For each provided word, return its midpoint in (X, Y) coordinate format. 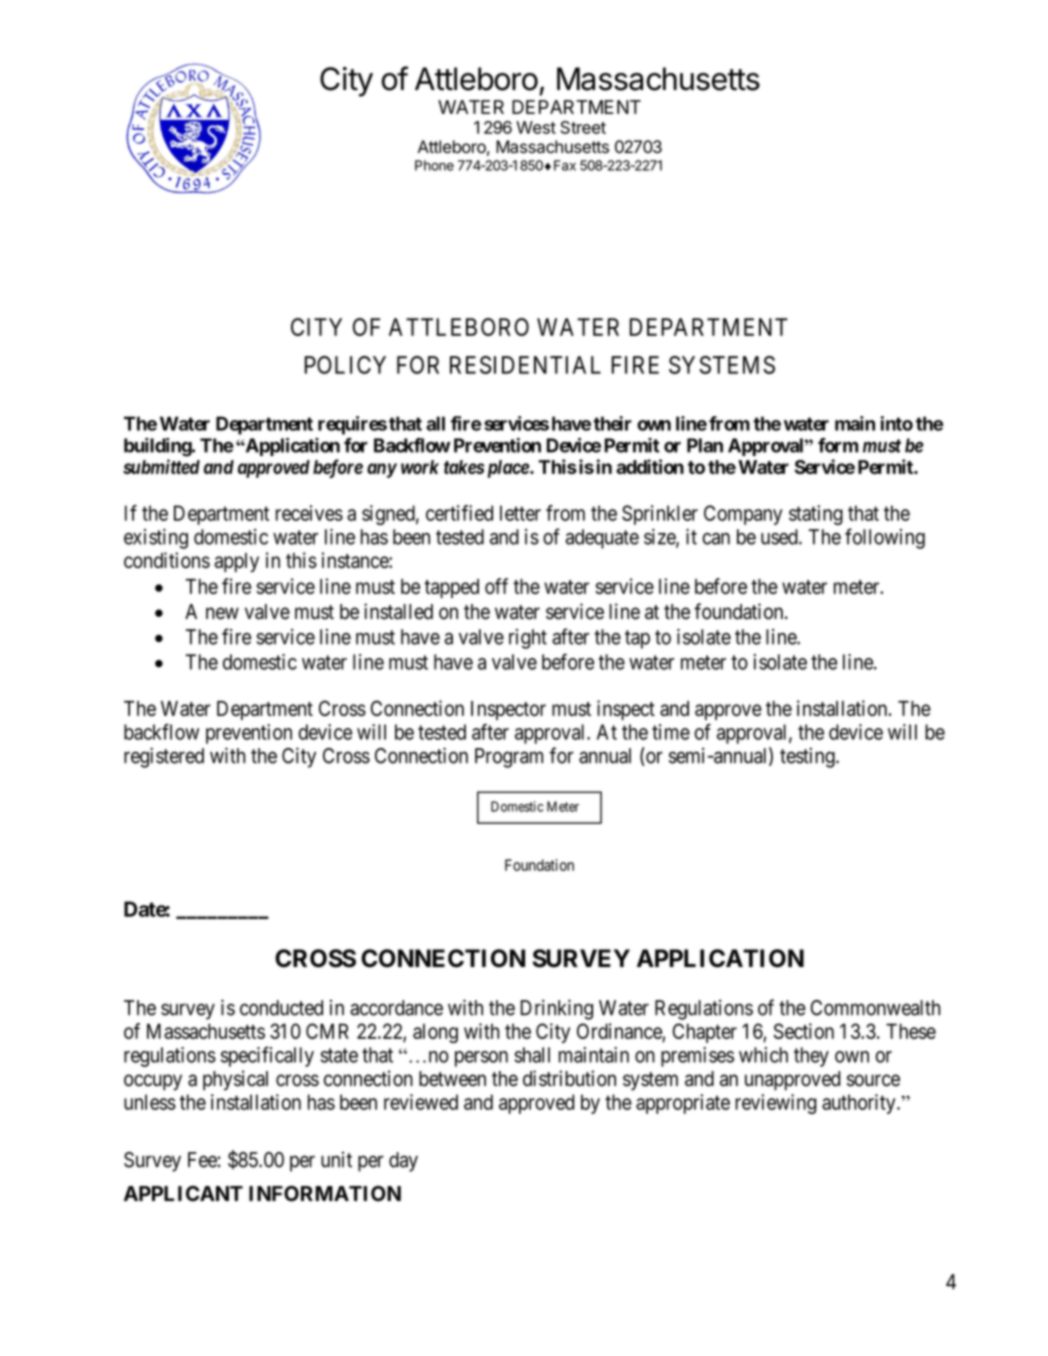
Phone (434, 165)
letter (520, 513)
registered (164, 757)
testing (808, 757)
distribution (569, 1078)
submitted (161, 466)
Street (583, 127)
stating (816, 515)
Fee (202, 1160)
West (536, 127)
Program (509, 758)
